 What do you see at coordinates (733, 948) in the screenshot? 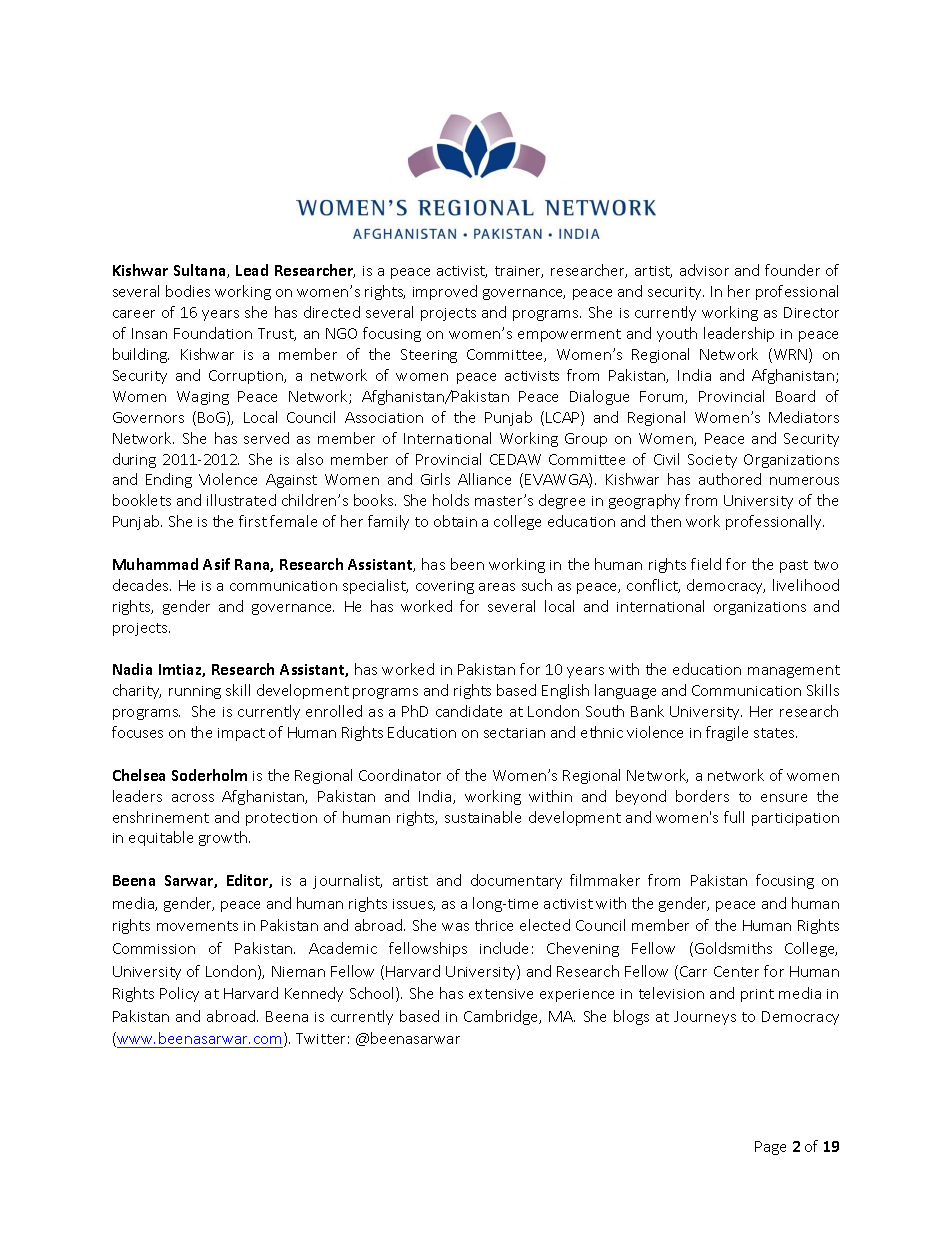
I see `Goldsmiths` at bounding box center [733, 948].
